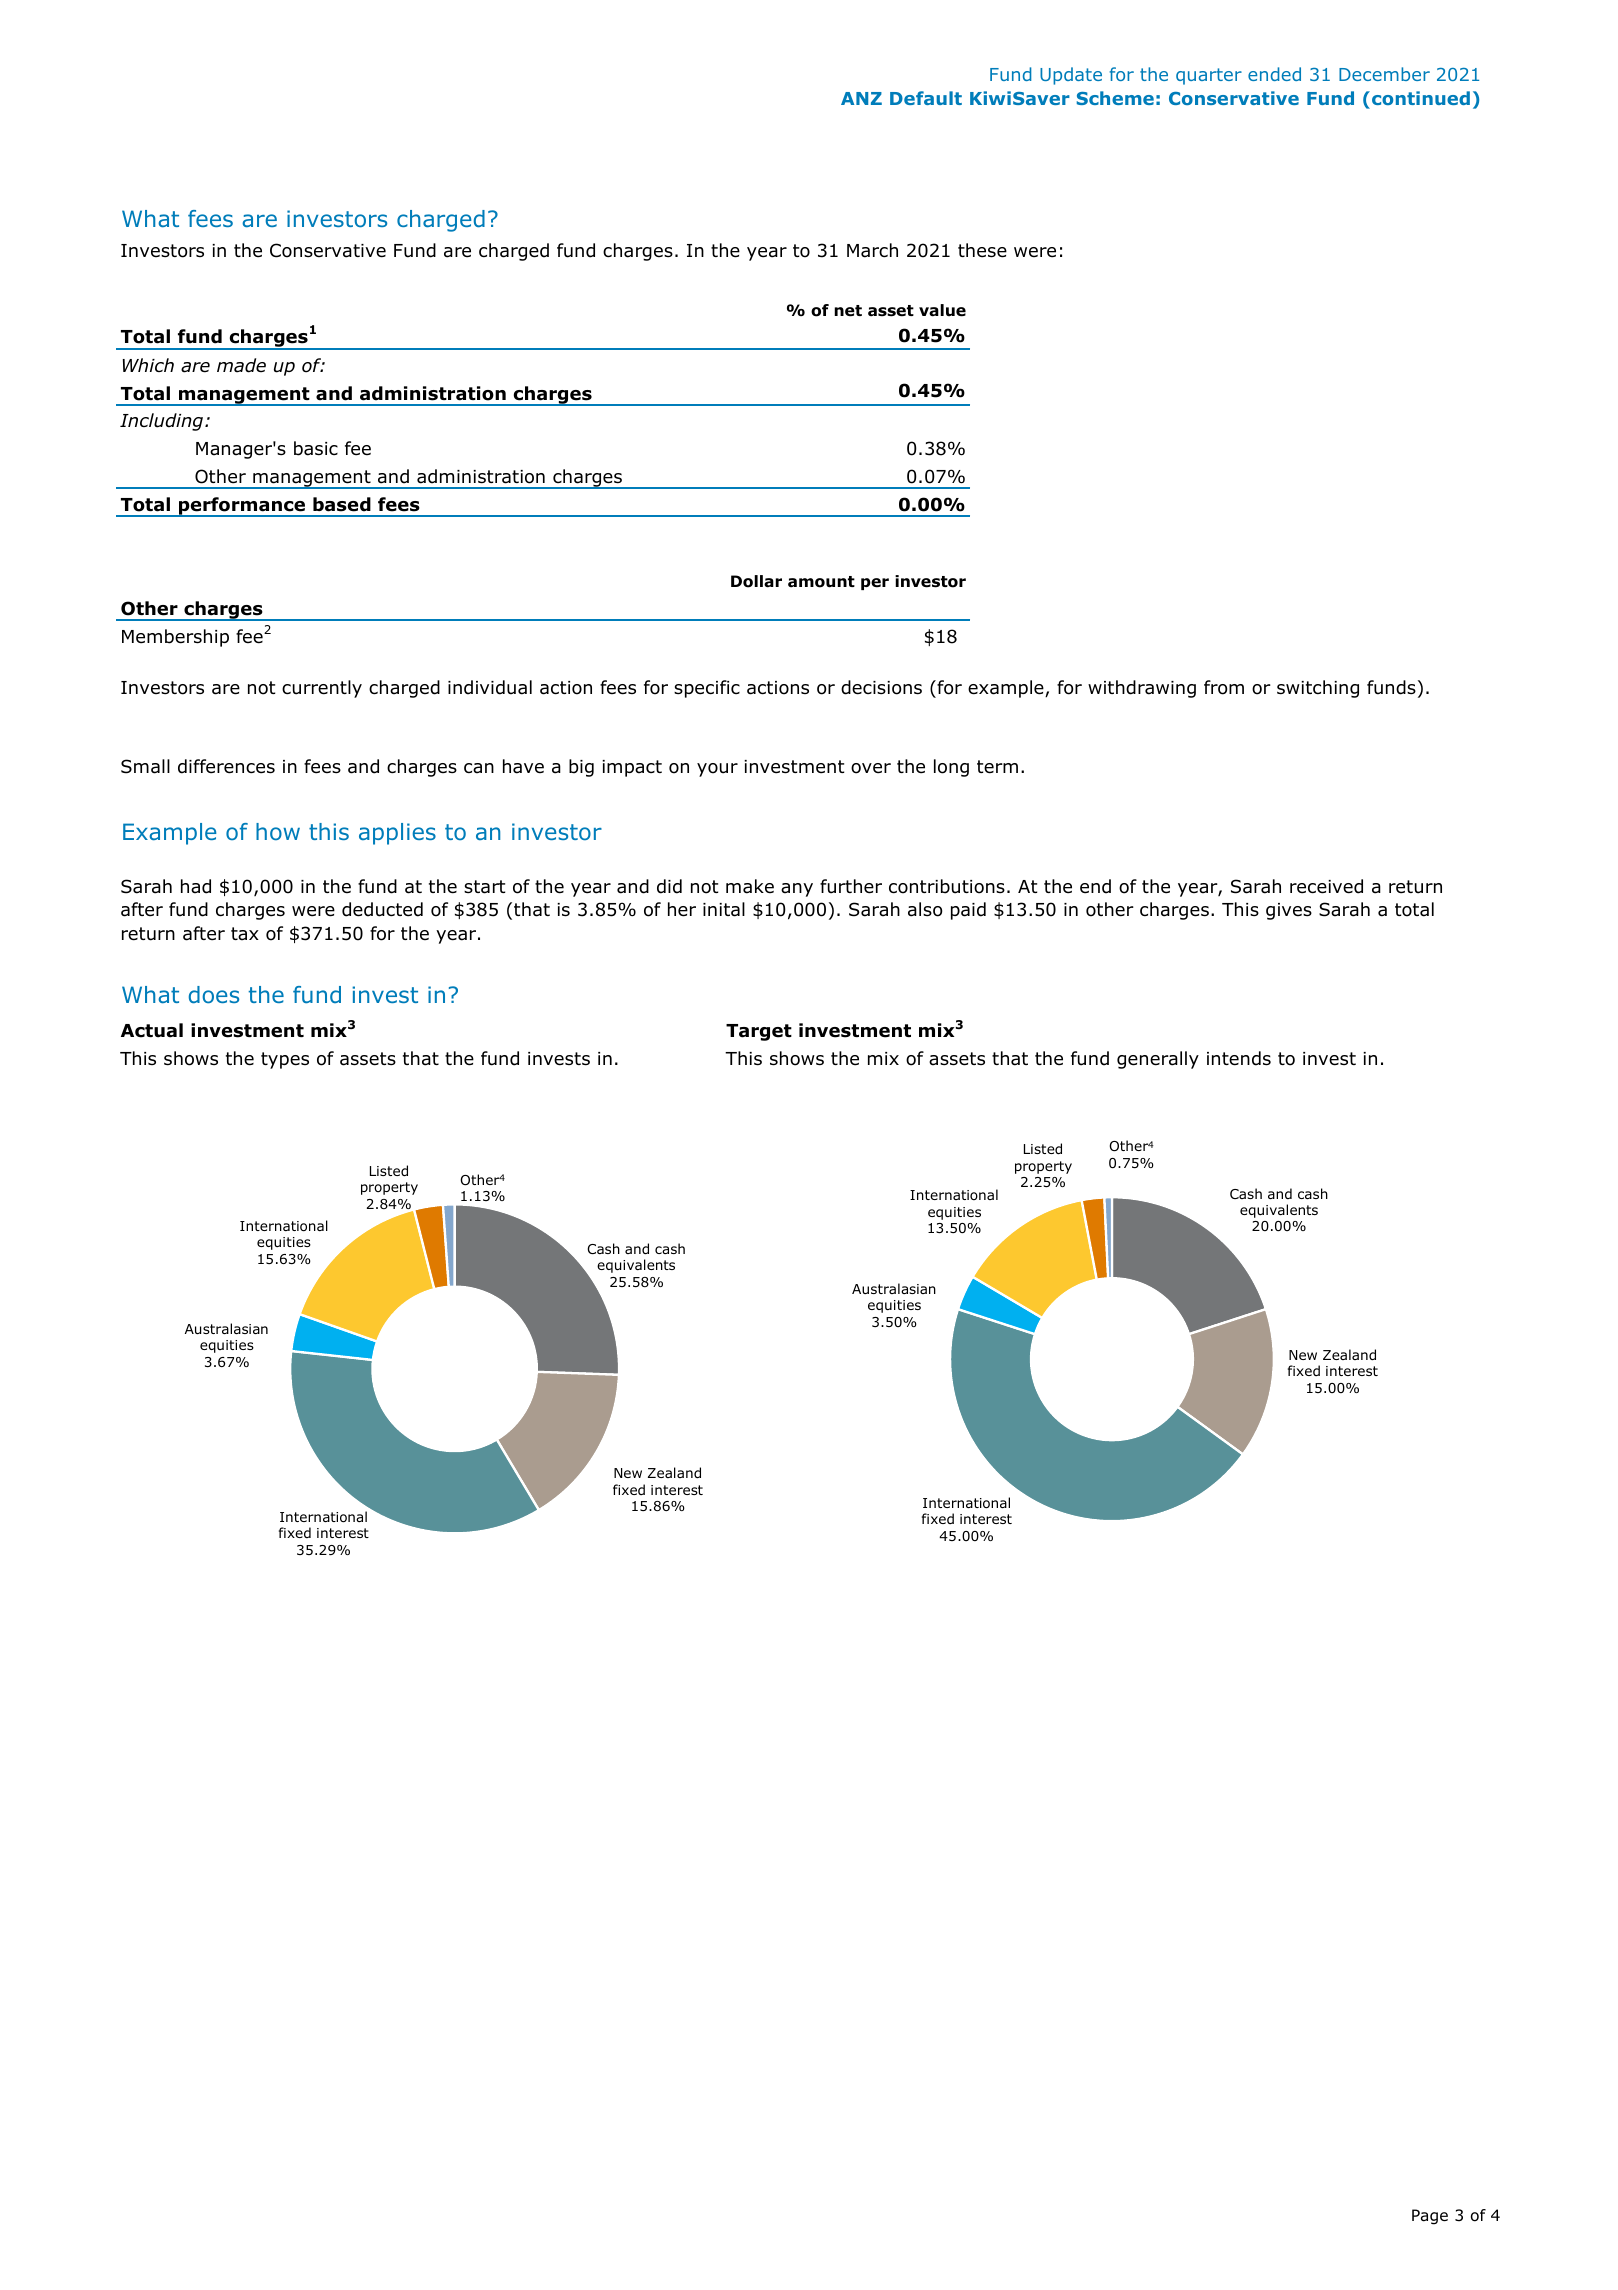  What do you see at coordinates (759, 1032) in the screenshot?
I see `Target` at bounding box center [759, 1032].
